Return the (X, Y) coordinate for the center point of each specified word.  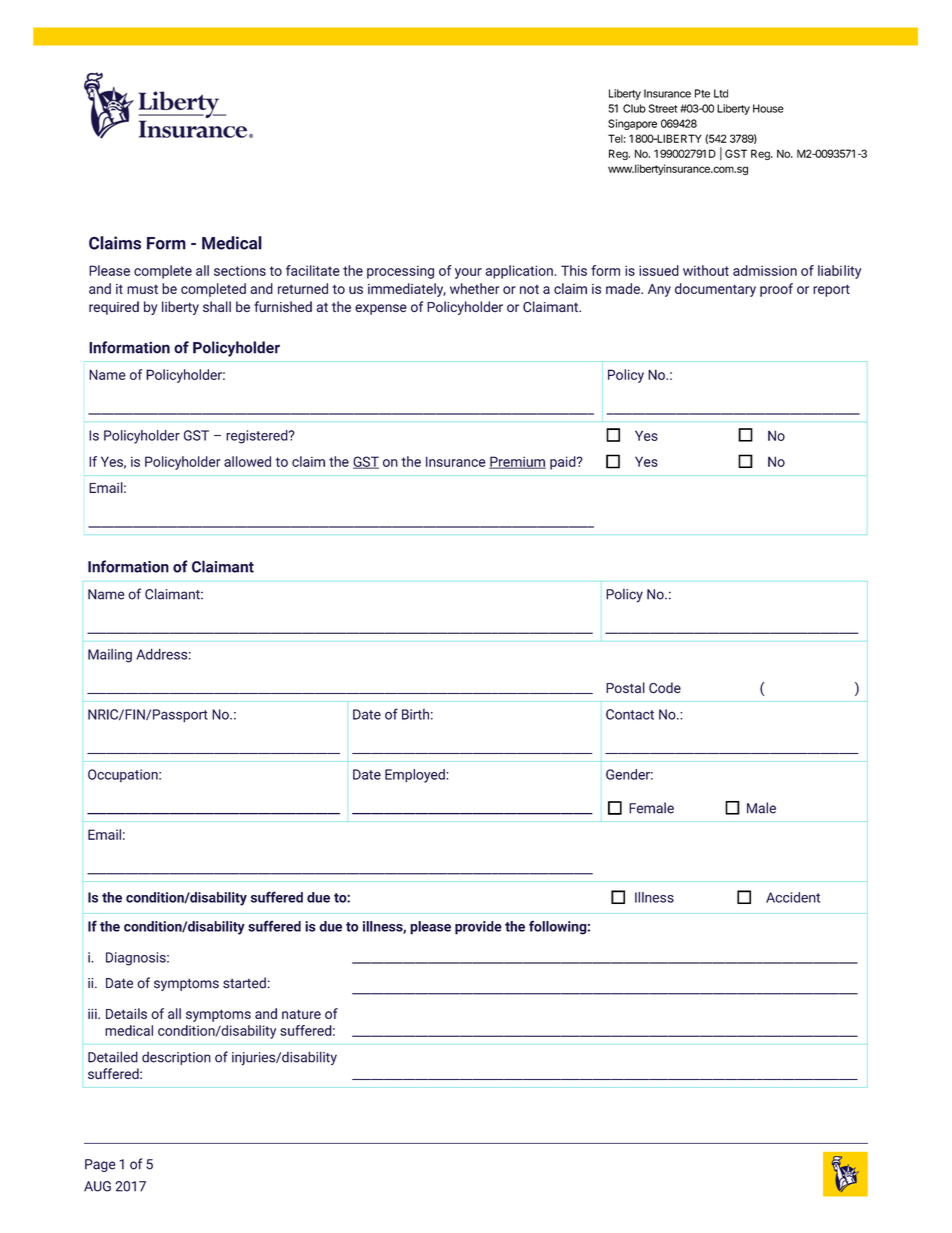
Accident (793, 897)
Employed (416, 776)
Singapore (632, 124)
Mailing (110, 656)
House (768, 108)
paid (564, 463)
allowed (247, 461)
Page (100, 1165)
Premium (517, 462)
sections (240, 270)
